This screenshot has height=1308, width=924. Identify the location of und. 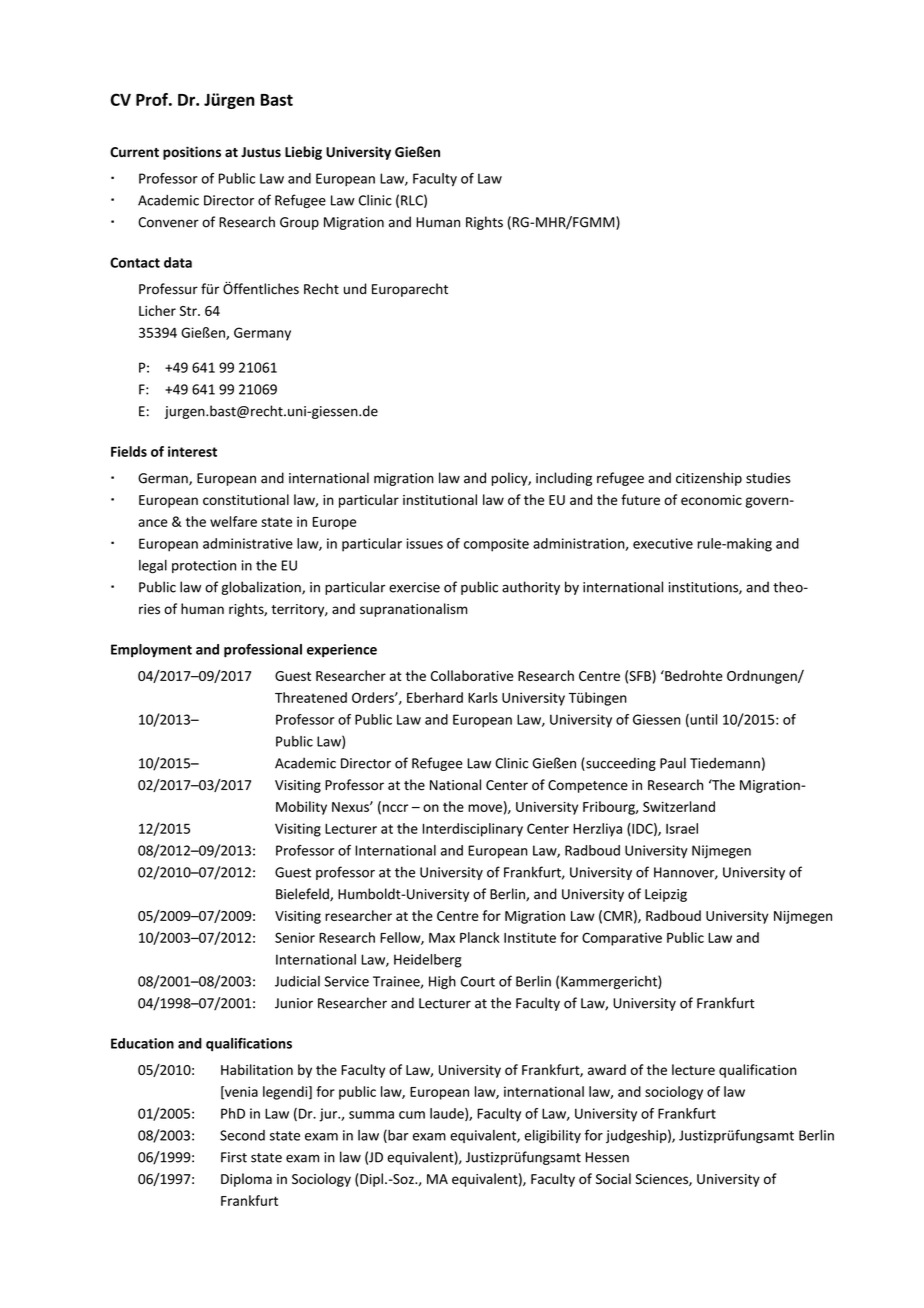
(355, 289).
